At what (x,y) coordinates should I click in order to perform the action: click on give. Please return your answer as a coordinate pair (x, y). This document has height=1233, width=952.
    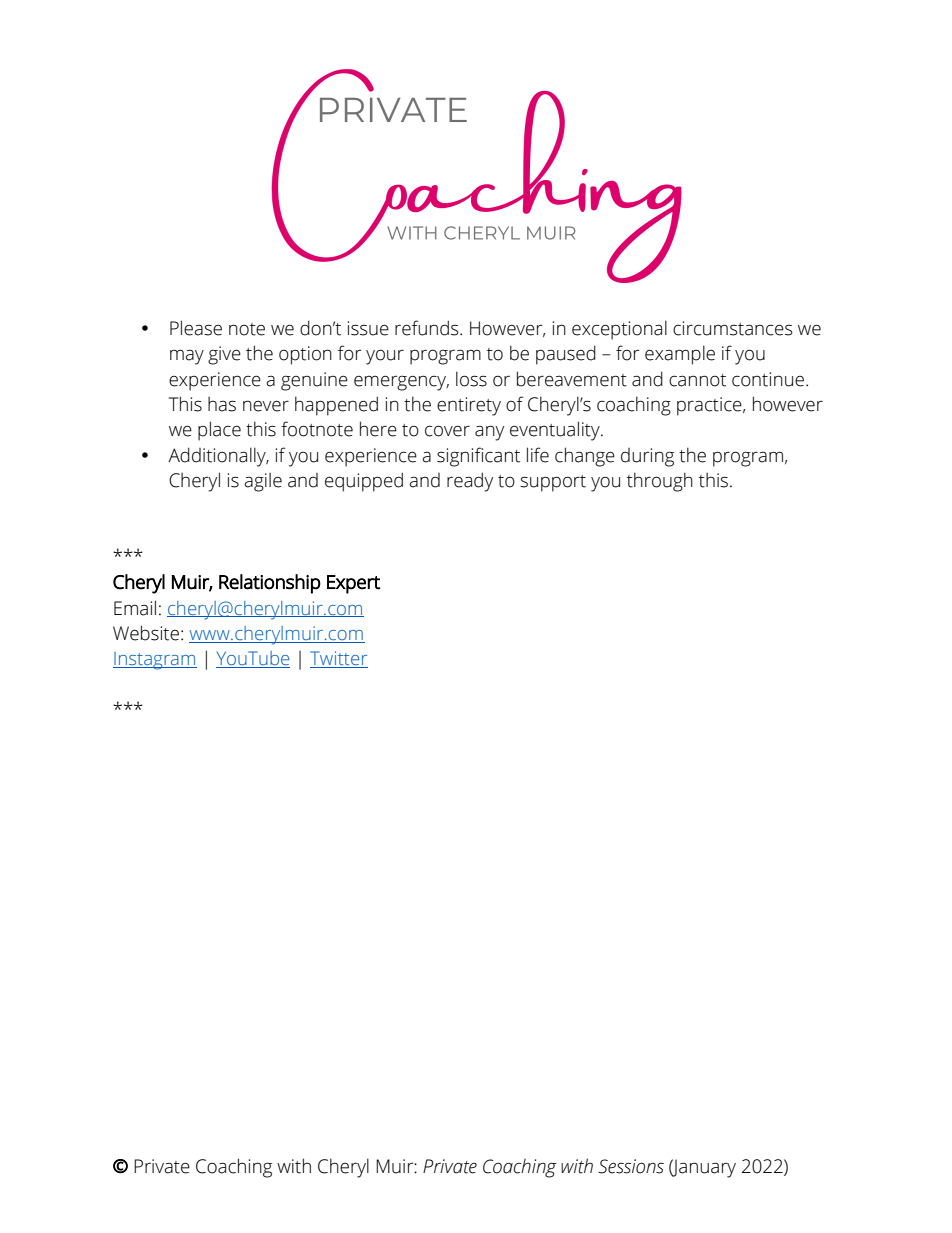
    Looking at the image, I should click on (224, 355).
